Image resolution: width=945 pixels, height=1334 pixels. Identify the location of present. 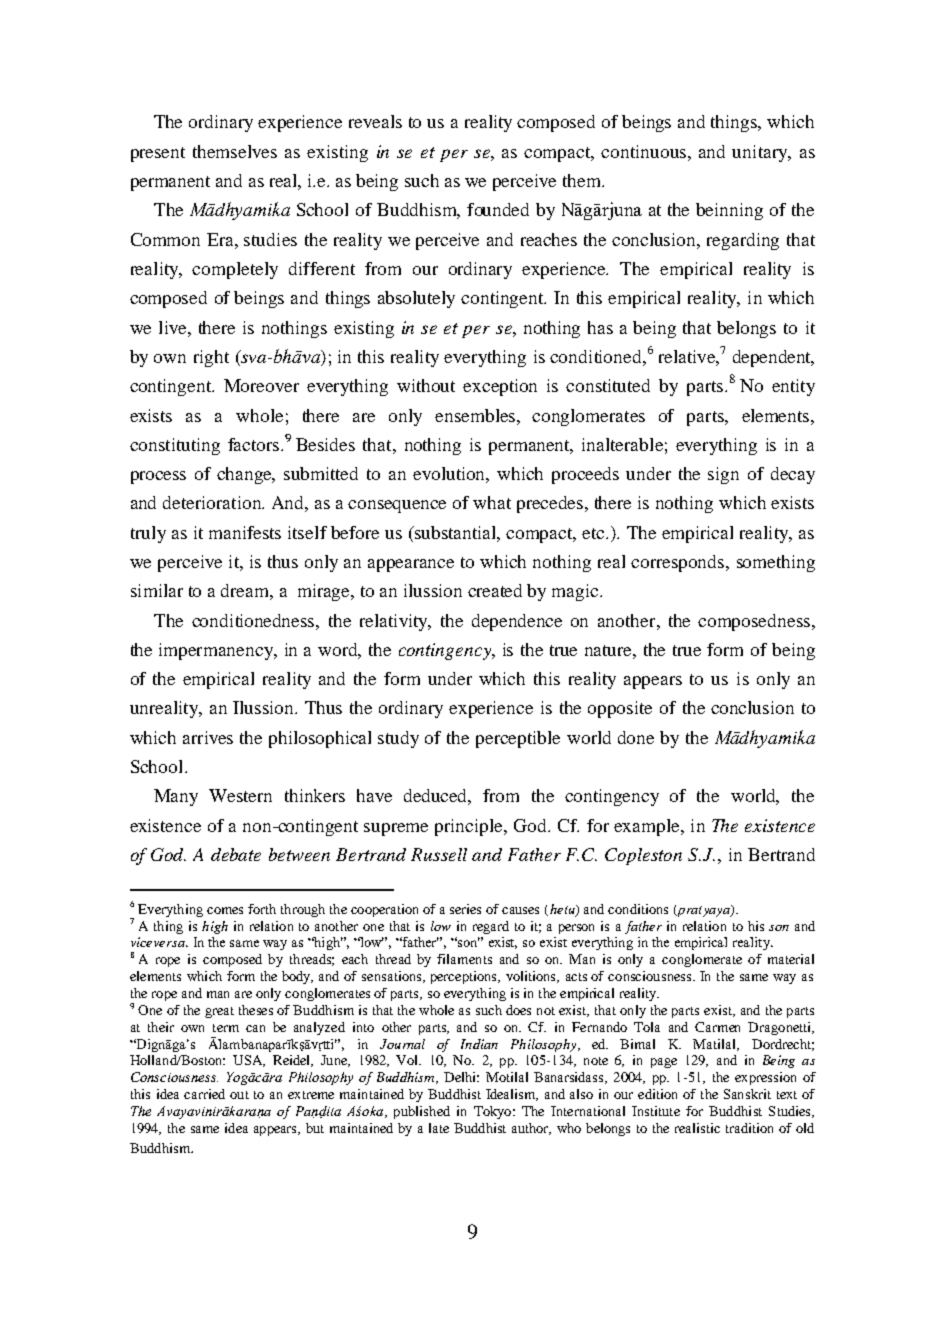
(158, 154).
